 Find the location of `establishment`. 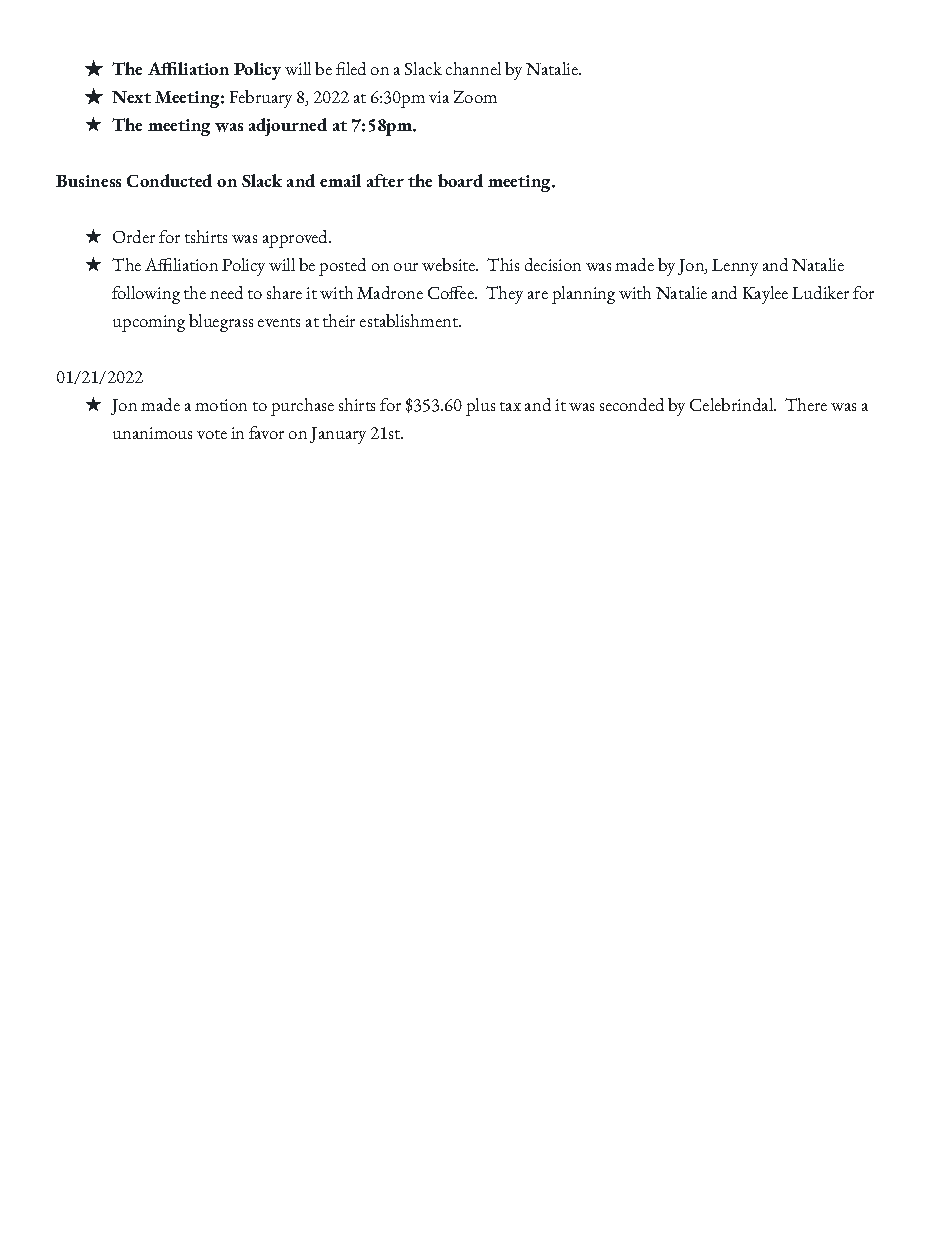

establishment is located at coordinates (410, 320).
